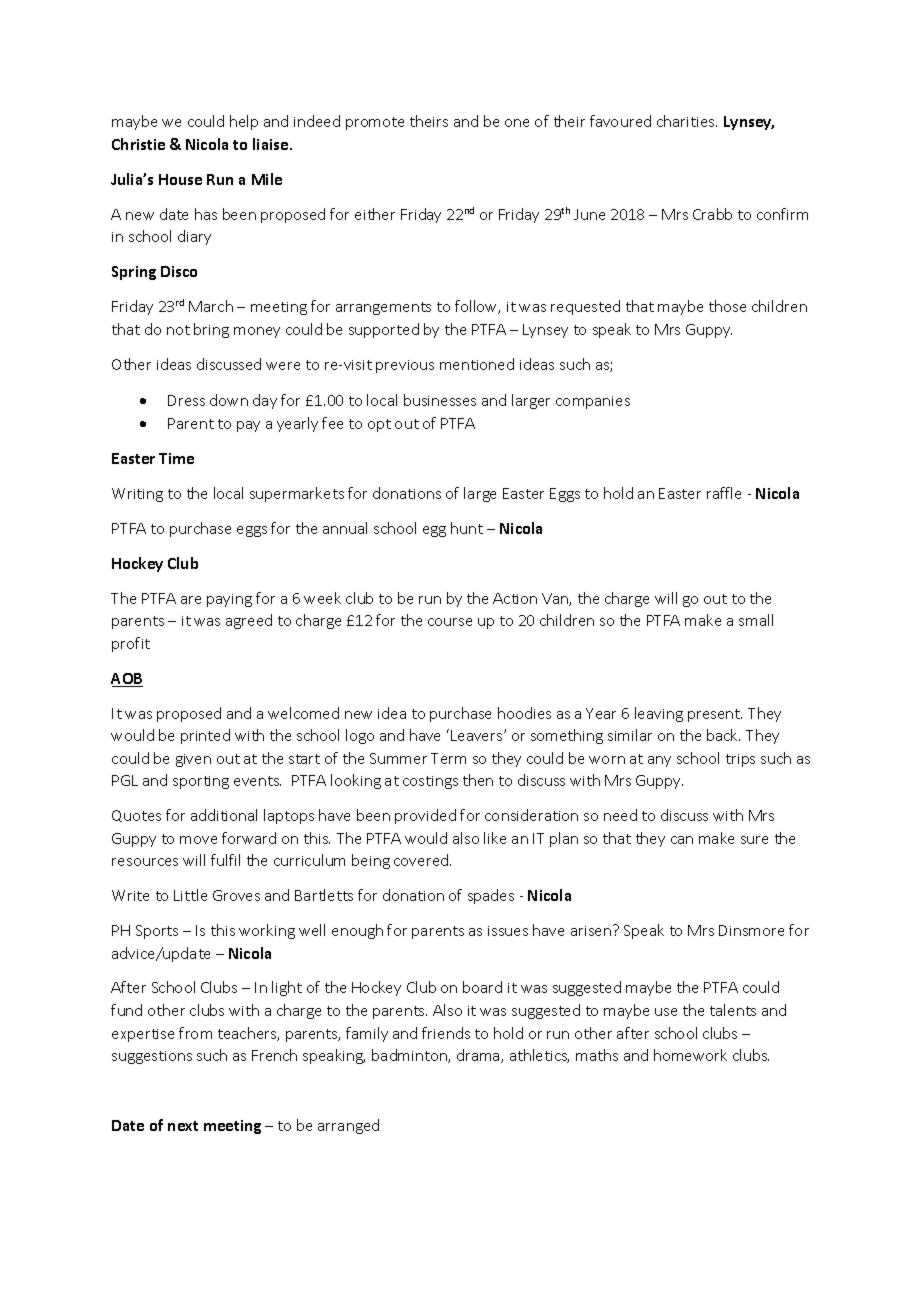 The width and height of the screenshot is (924, 1308). I want to click on trips, so click(740, 760).
